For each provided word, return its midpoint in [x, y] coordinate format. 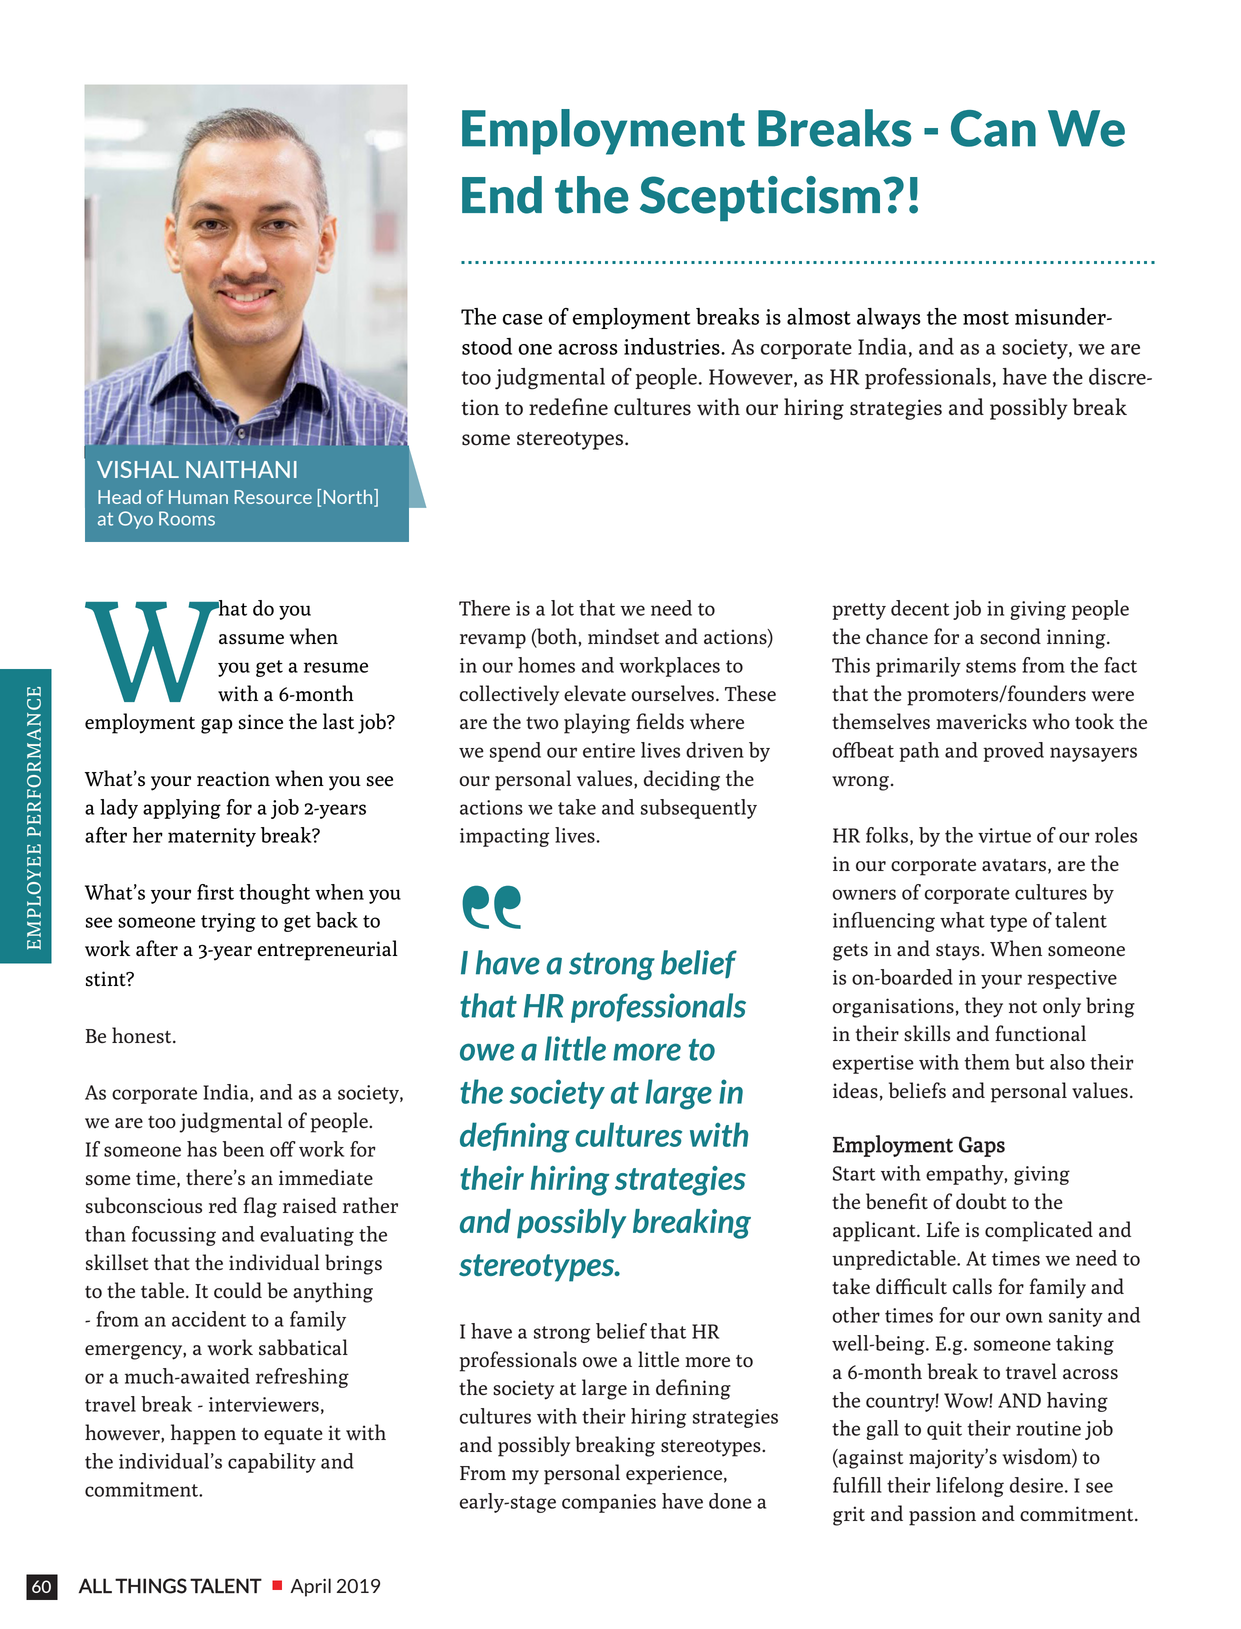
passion [942, 1516]
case [523, 319]
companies [609, 1503]
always [889, 318]
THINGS [151, 1586]
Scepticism [760, 198]
